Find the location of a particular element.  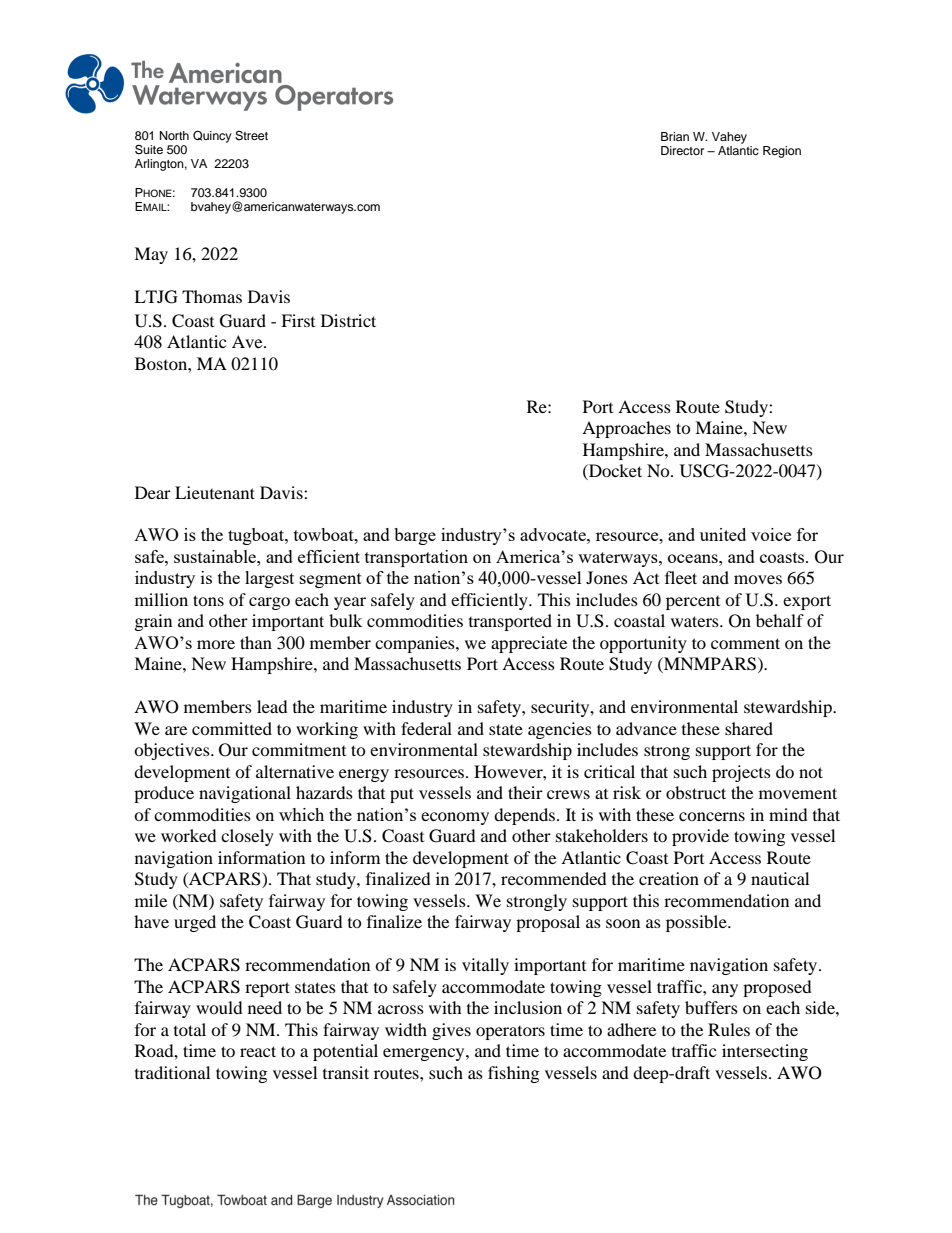

gives is located at coordinates (451, 1031).
